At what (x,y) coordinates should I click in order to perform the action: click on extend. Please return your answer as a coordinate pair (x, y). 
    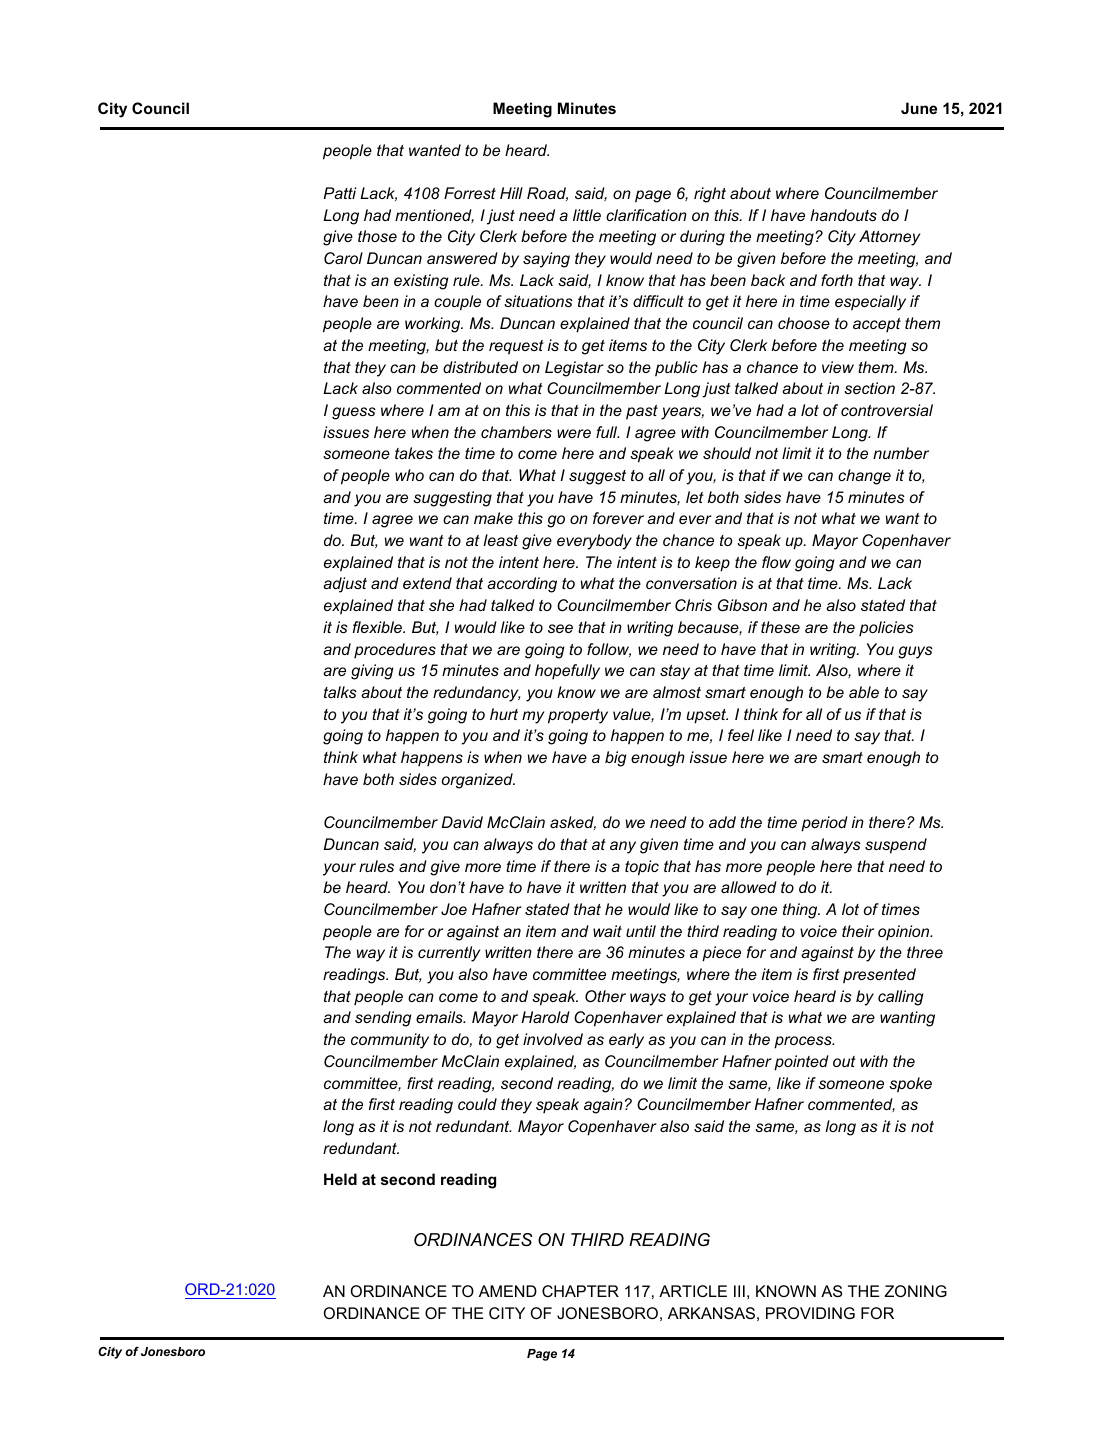
    Looking at the image, I should click on (427, 583).
